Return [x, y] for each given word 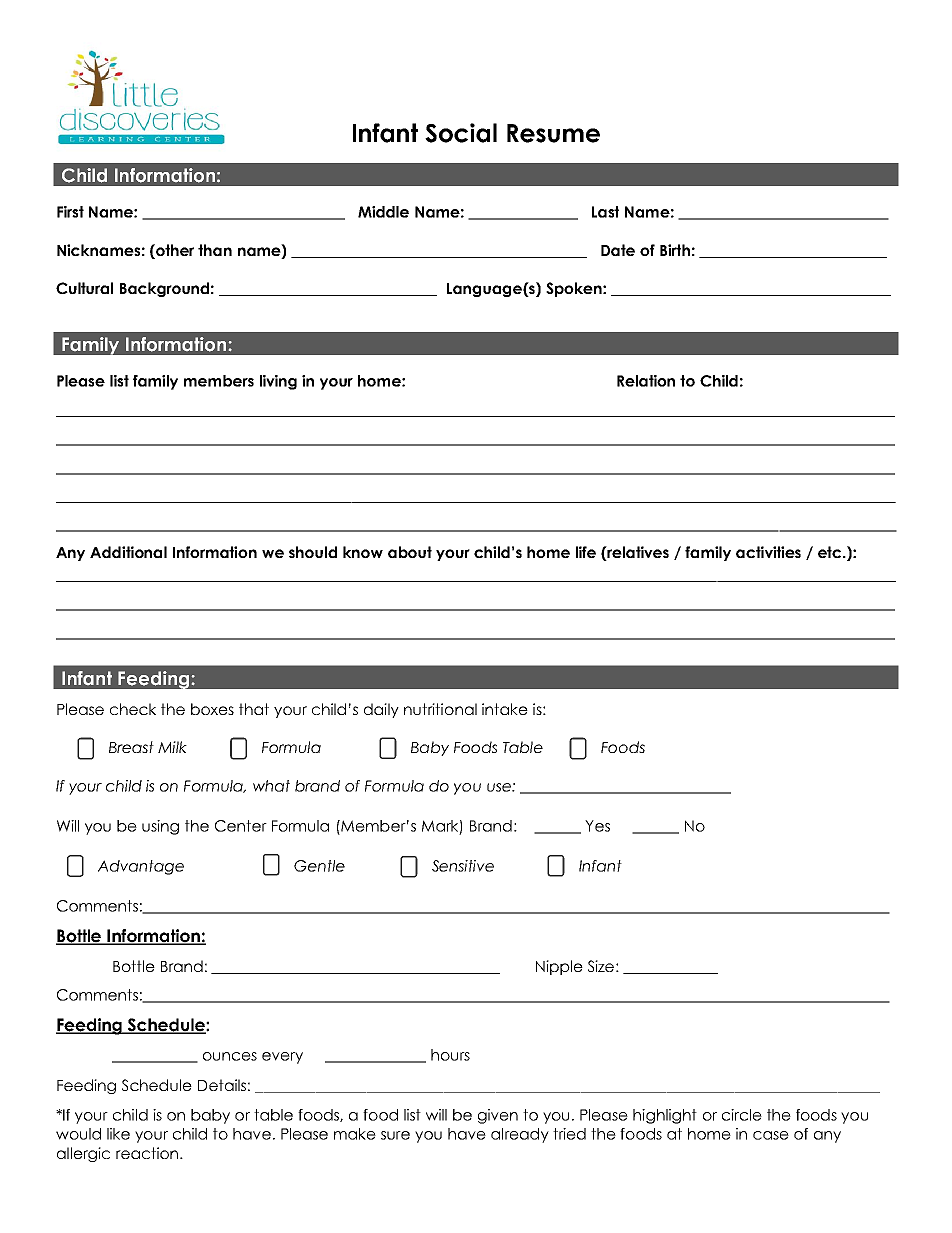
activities [768, 552]
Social [461, 133]
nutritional [440, 709]
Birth [675, 250]
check [133, 709]
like [118, 1134]
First [70, 212]
